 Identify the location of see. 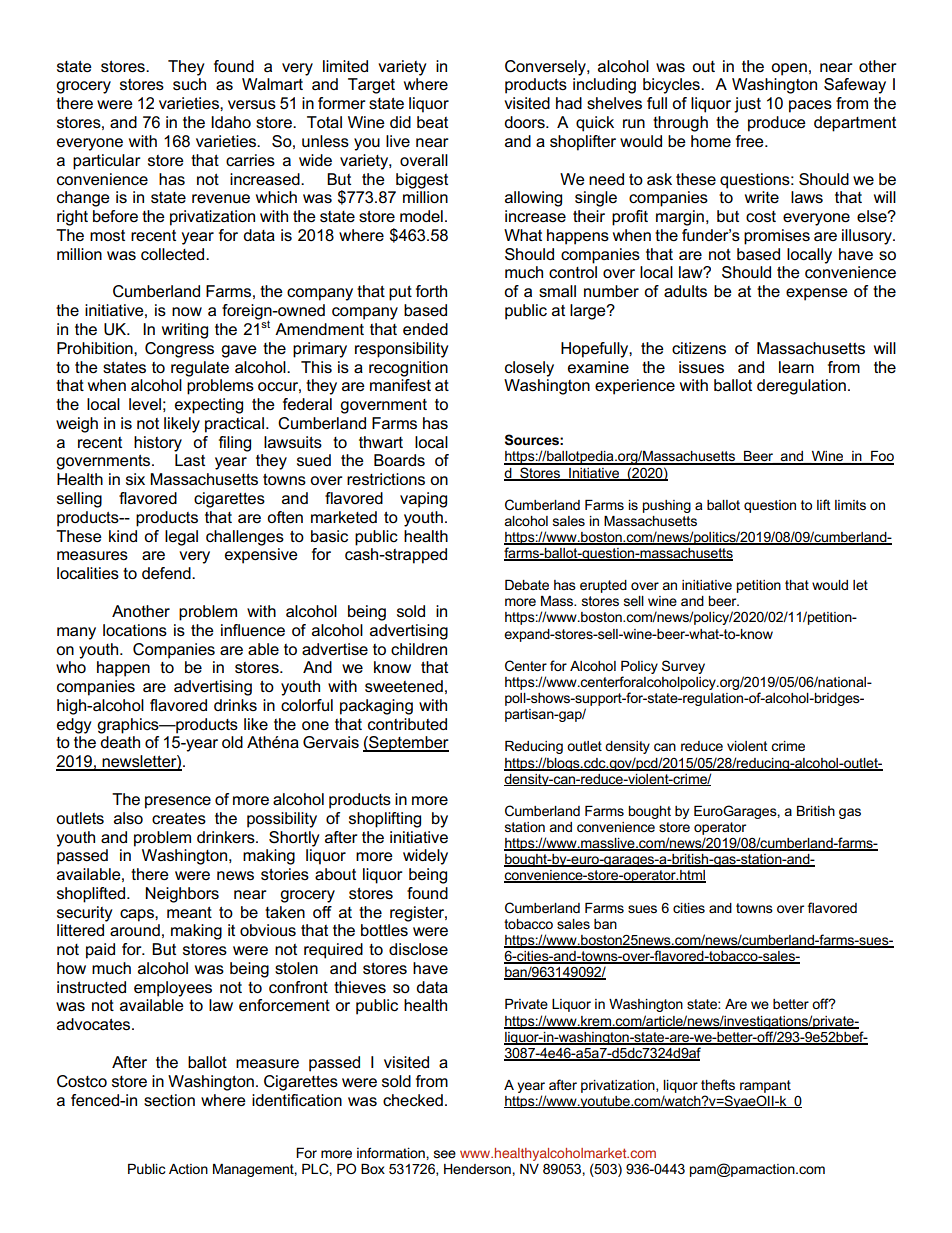
(445, 1154).
